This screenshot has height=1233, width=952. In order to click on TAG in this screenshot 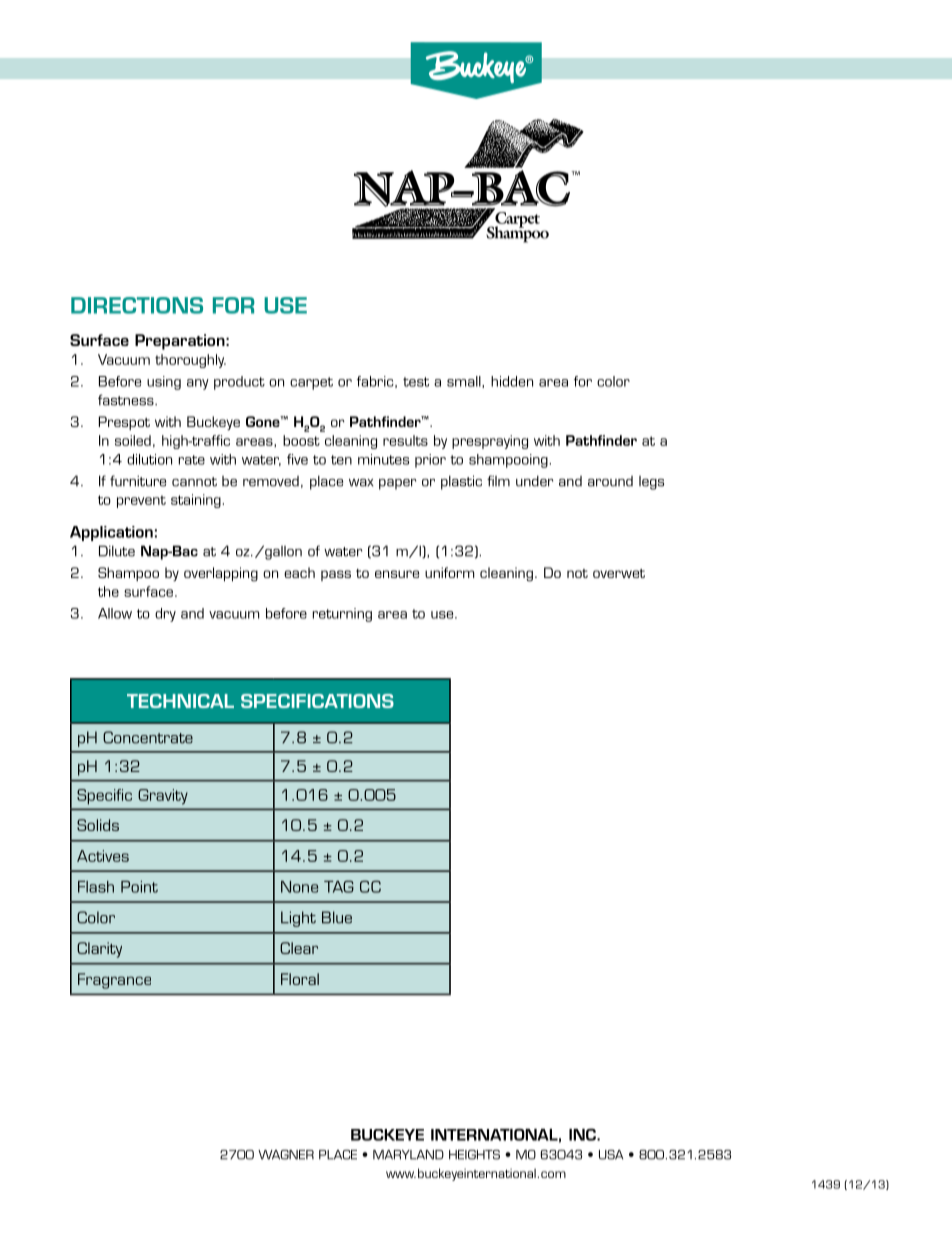, I will do `click(339, 886)`.
